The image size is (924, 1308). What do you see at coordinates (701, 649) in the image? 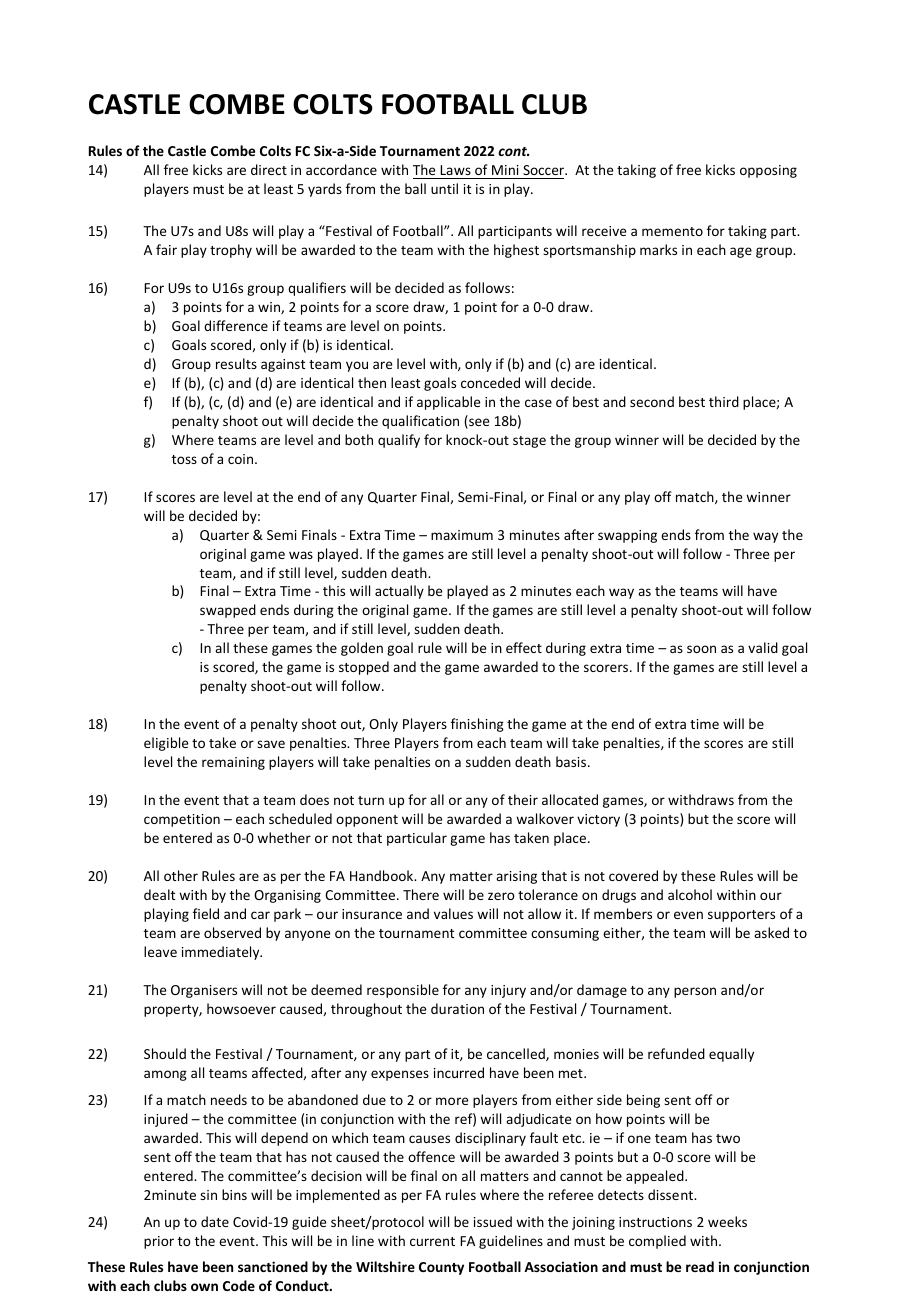
I see `soon` at bounding box center [701, 649].
